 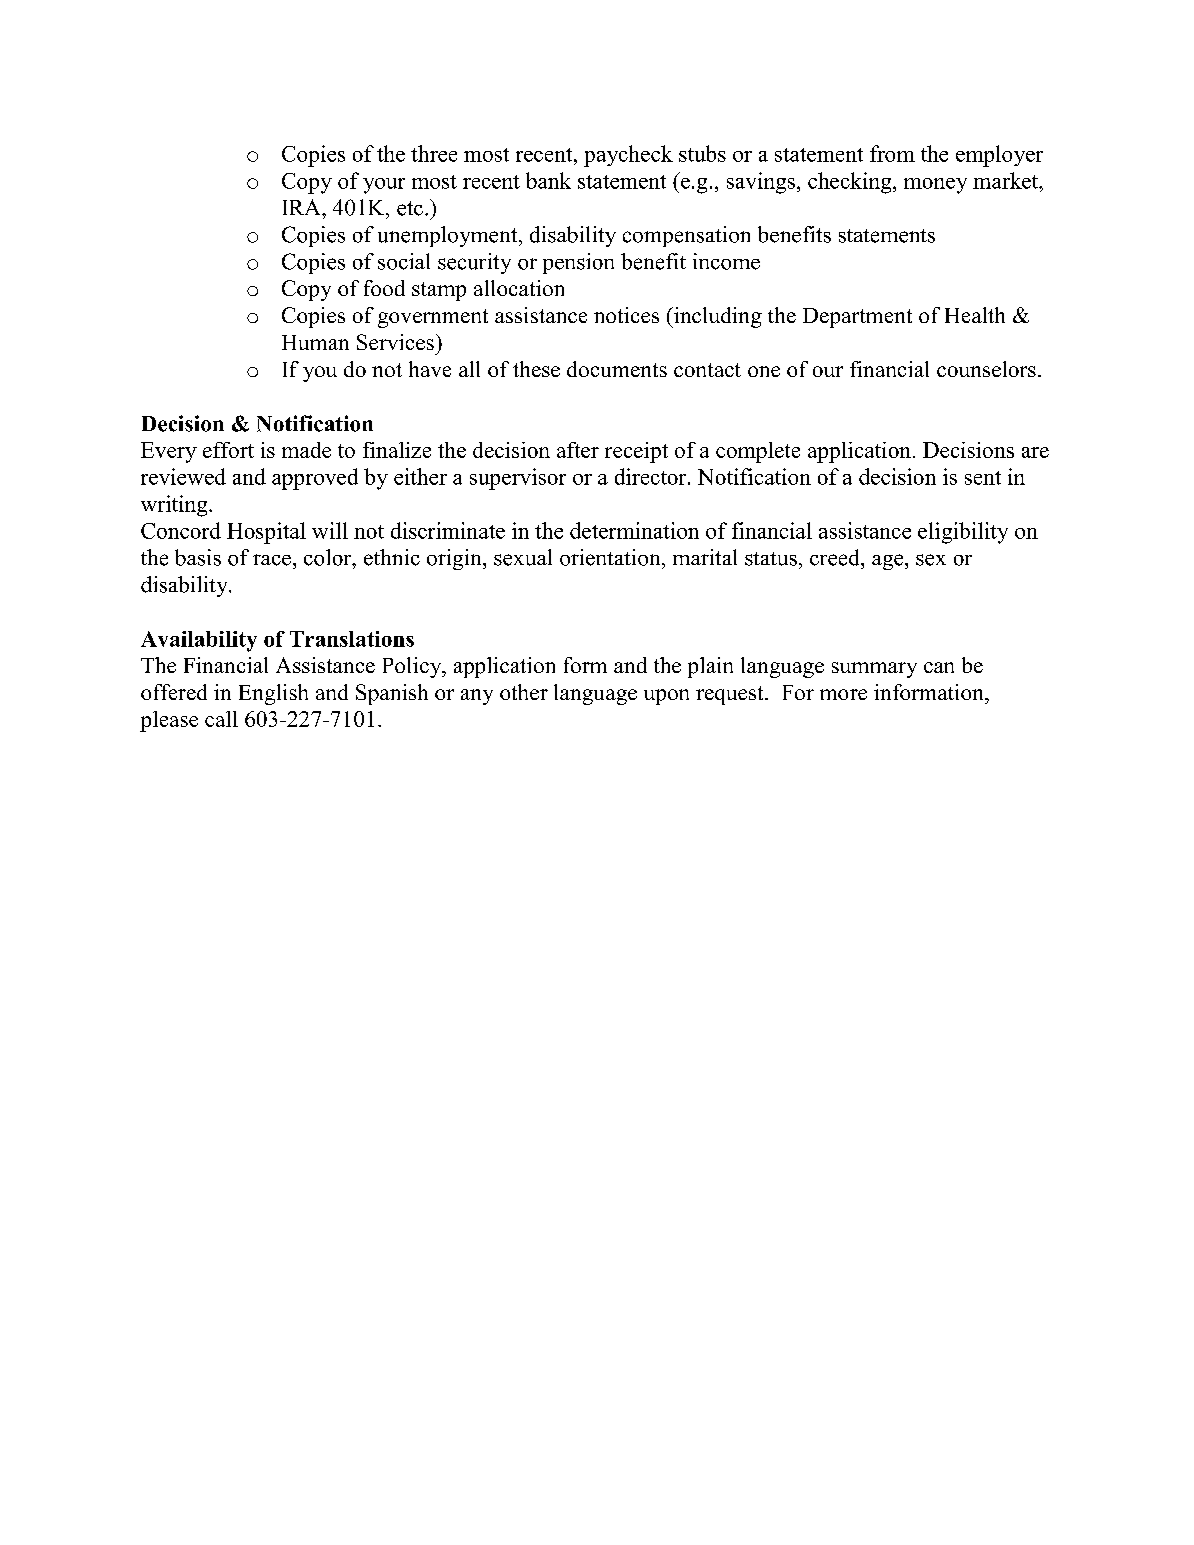 What do you see at coordinates (626, 315) in the document?
I see `notices` at bounding box center [626, 315].
